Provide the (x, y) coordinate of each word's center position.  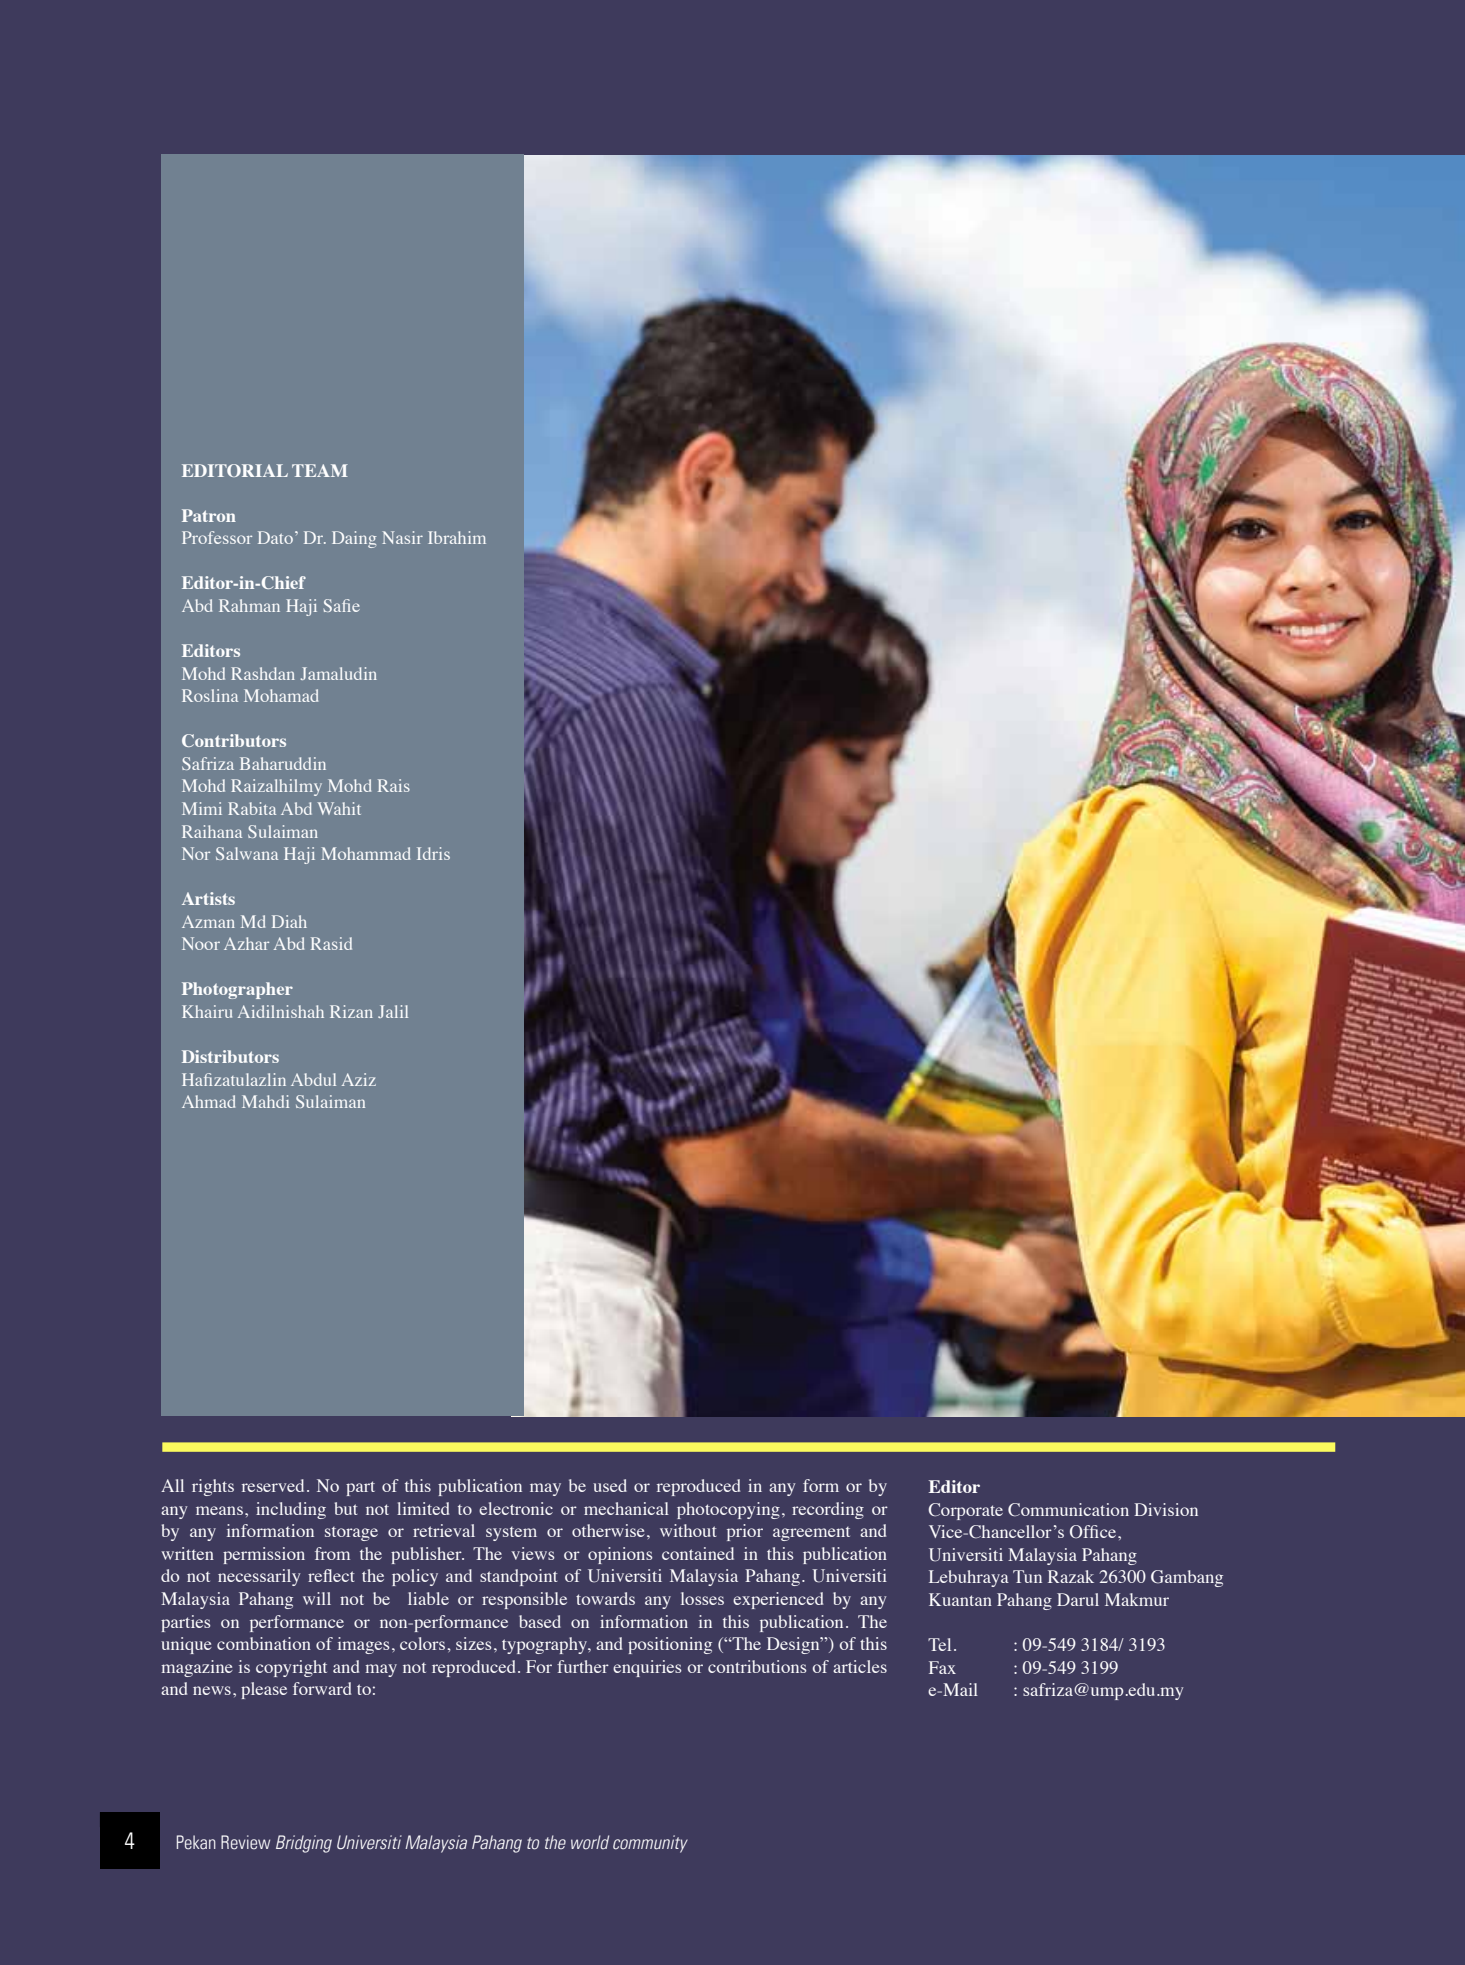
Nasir (402, 537)
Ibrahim (457, 537)
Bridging (304, 1844)
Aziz (359, 1079)
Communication (1068, 1510)
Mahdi (265, 1101)
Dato (275, 537)
